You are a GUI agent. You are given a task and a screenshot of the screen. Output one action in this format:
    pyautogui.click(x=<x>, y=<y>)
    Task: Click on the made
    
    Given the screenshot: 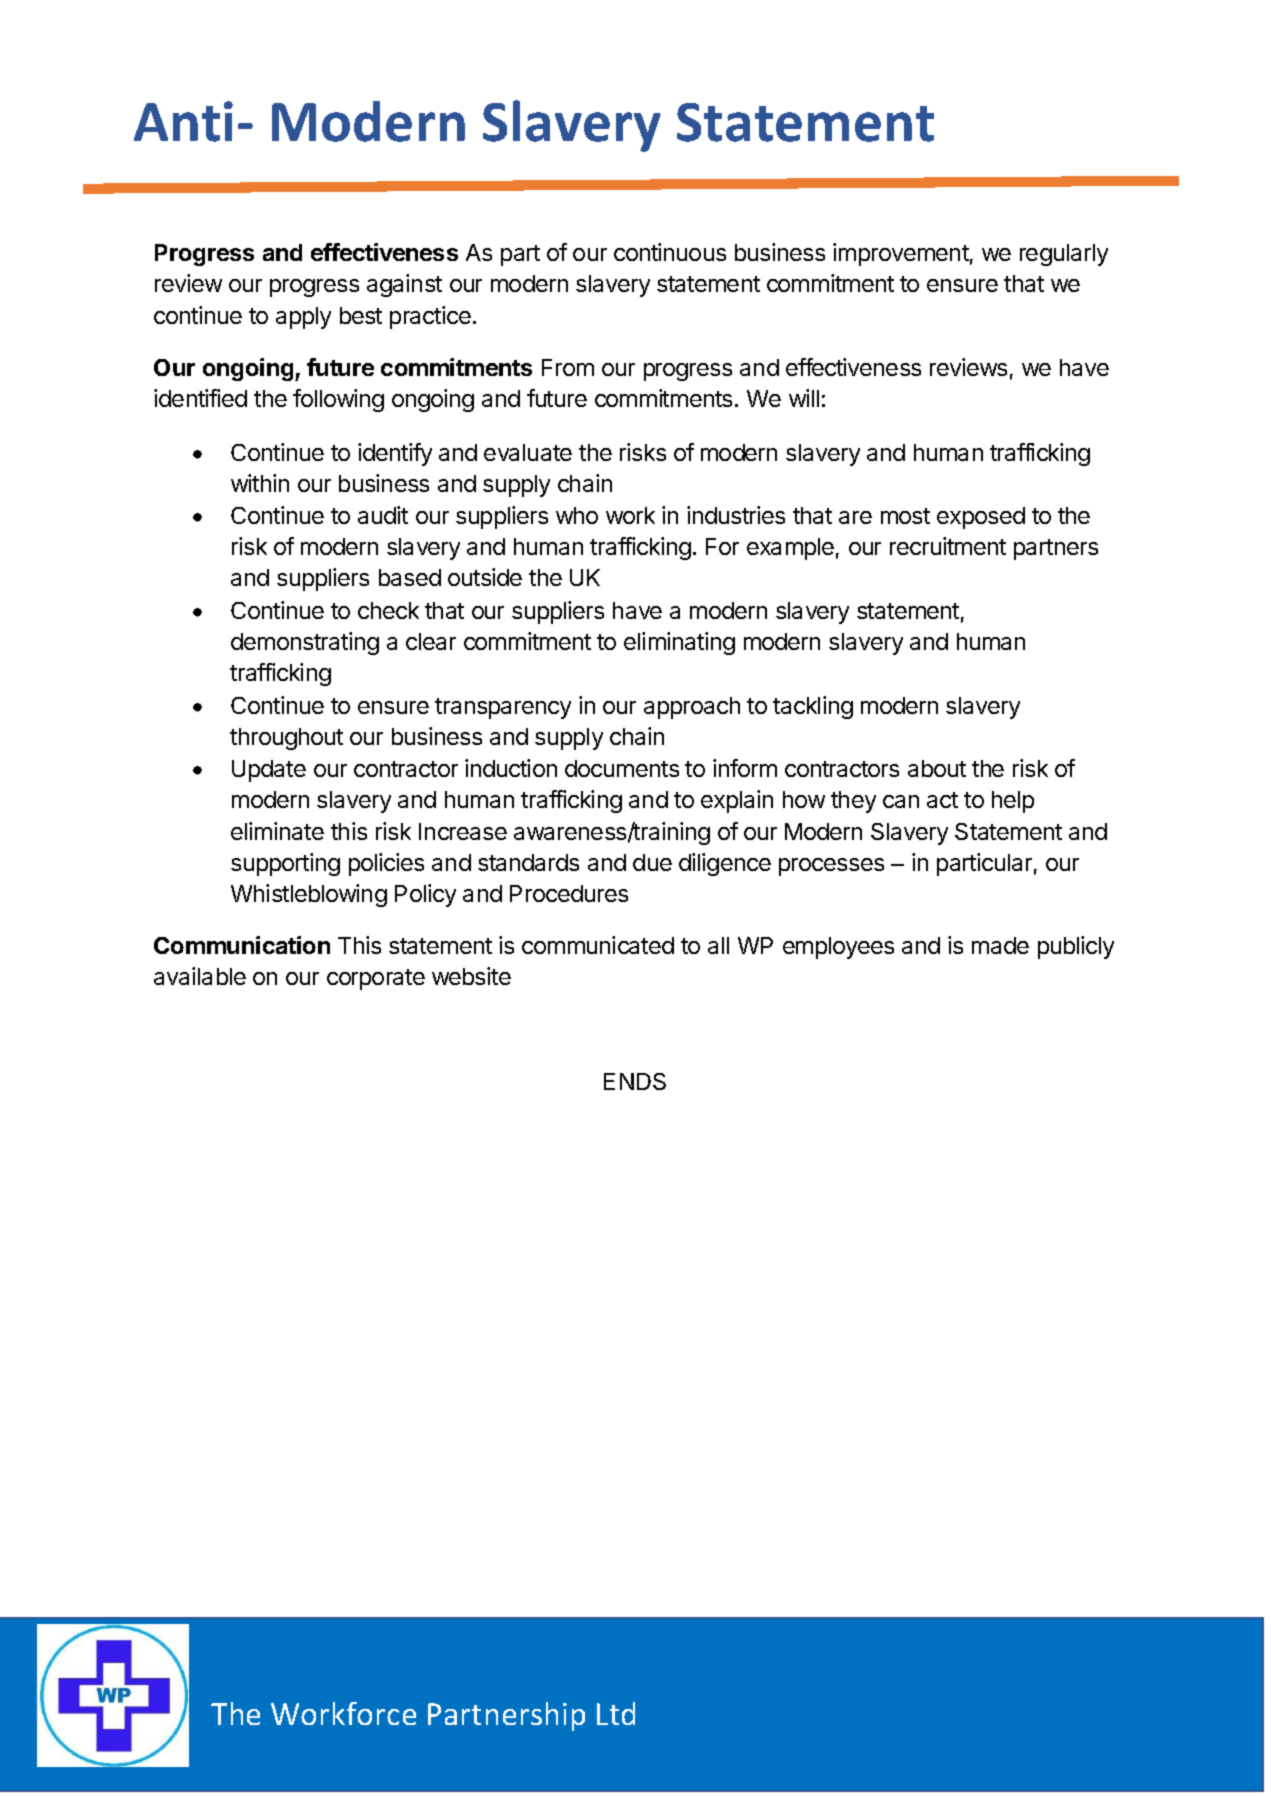 What is the action you would take?
    pyautogui.click(x=1000, y=945)
